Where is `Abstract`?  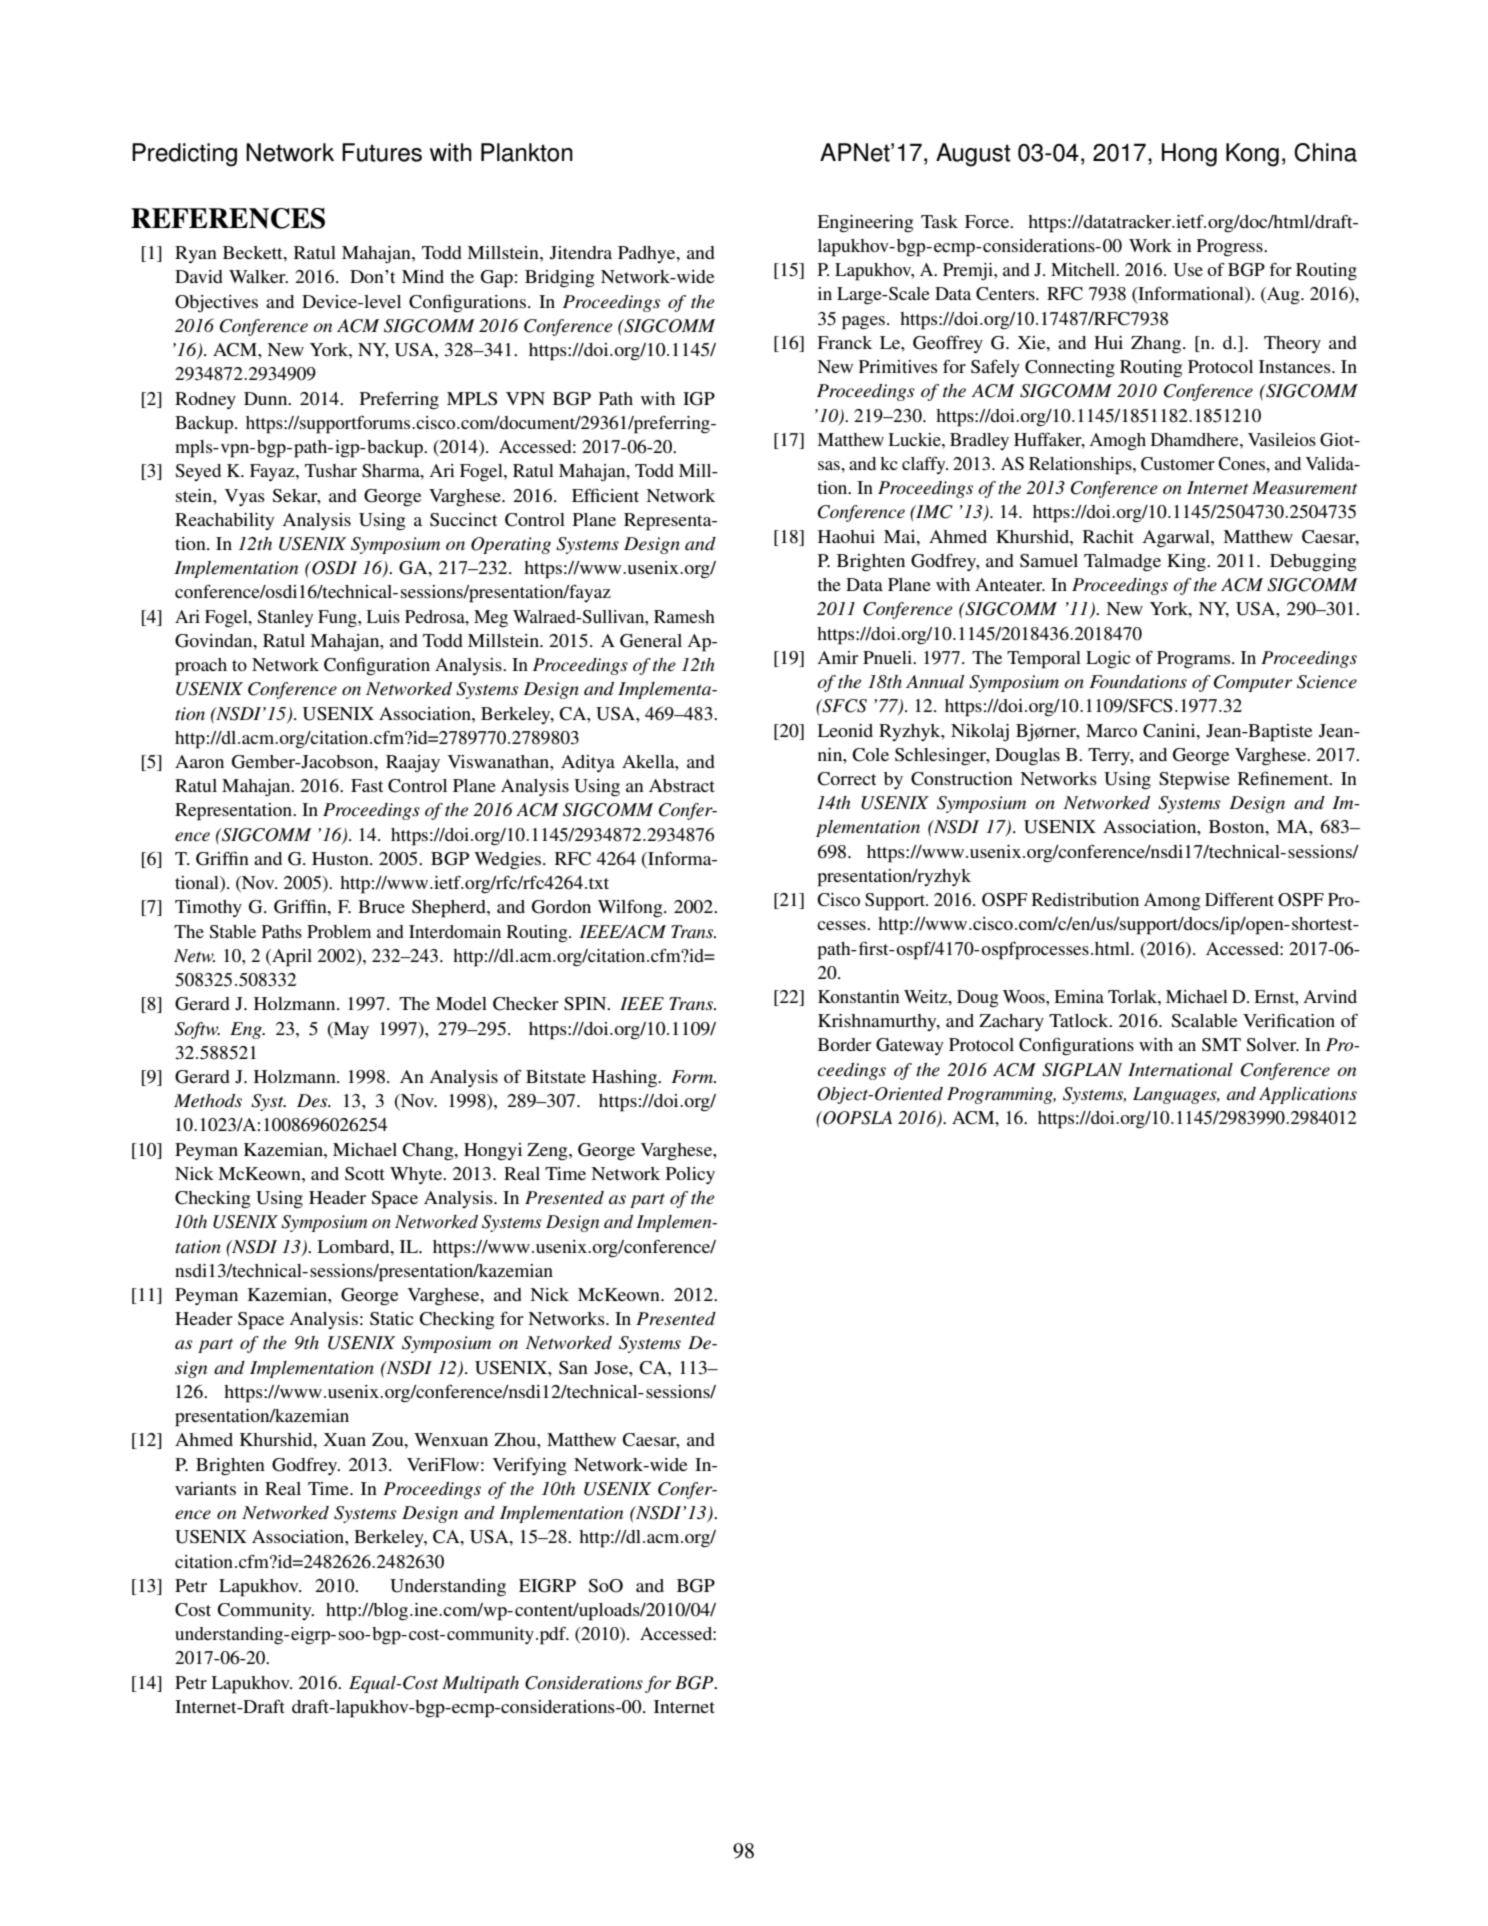 Abstract is located at coordinates (682, 785).
